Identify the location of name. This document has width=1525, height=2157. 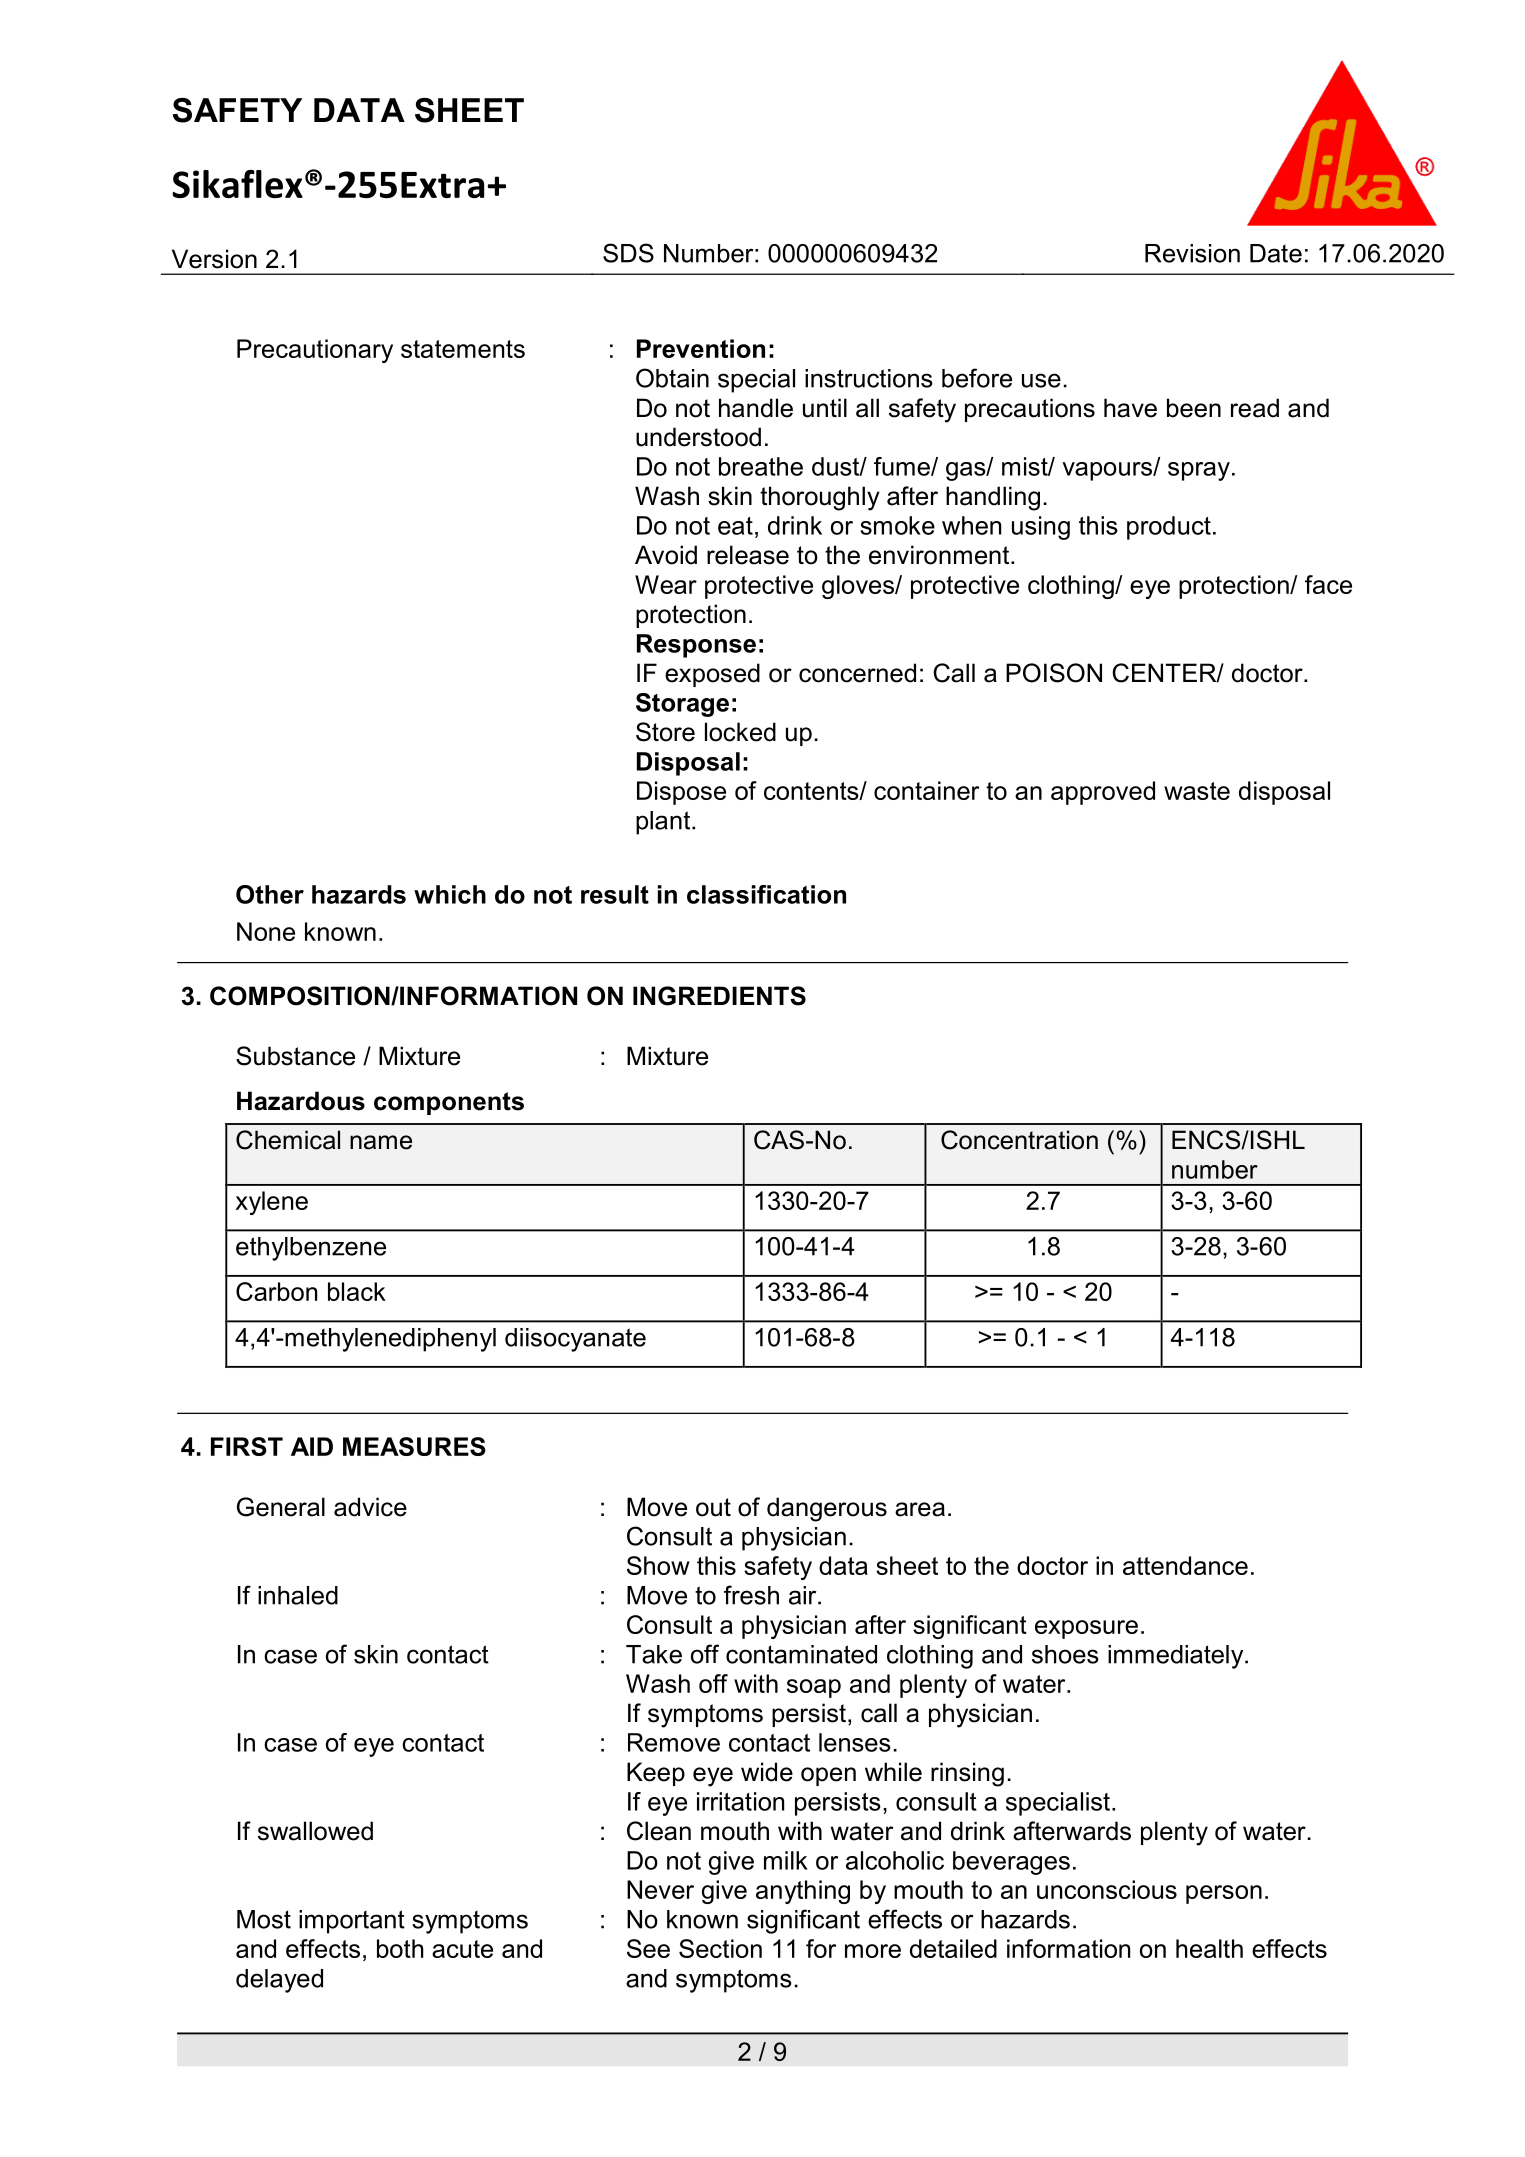
(381, 1142).
